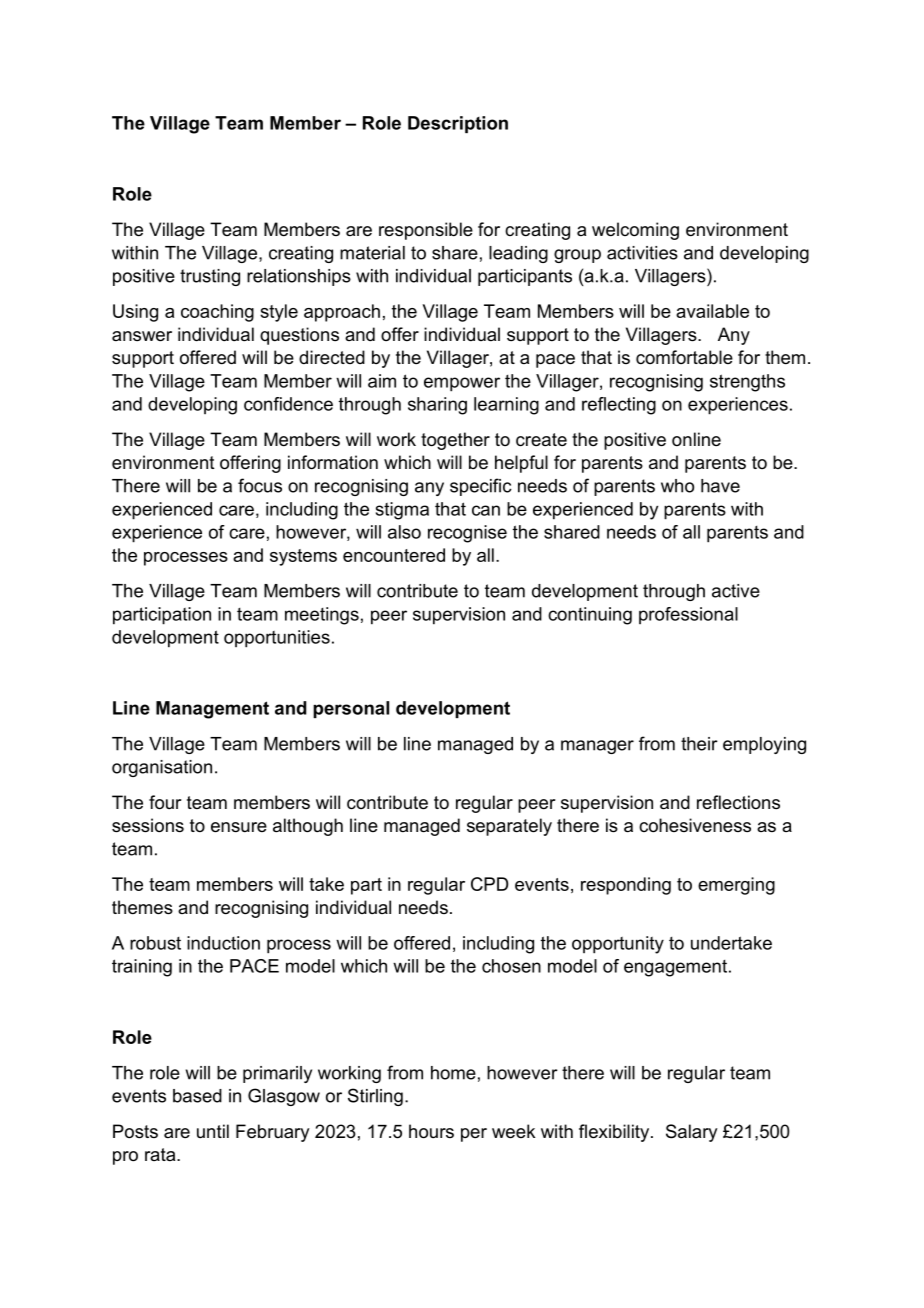  I want to click on until, so click(213, 1131).
